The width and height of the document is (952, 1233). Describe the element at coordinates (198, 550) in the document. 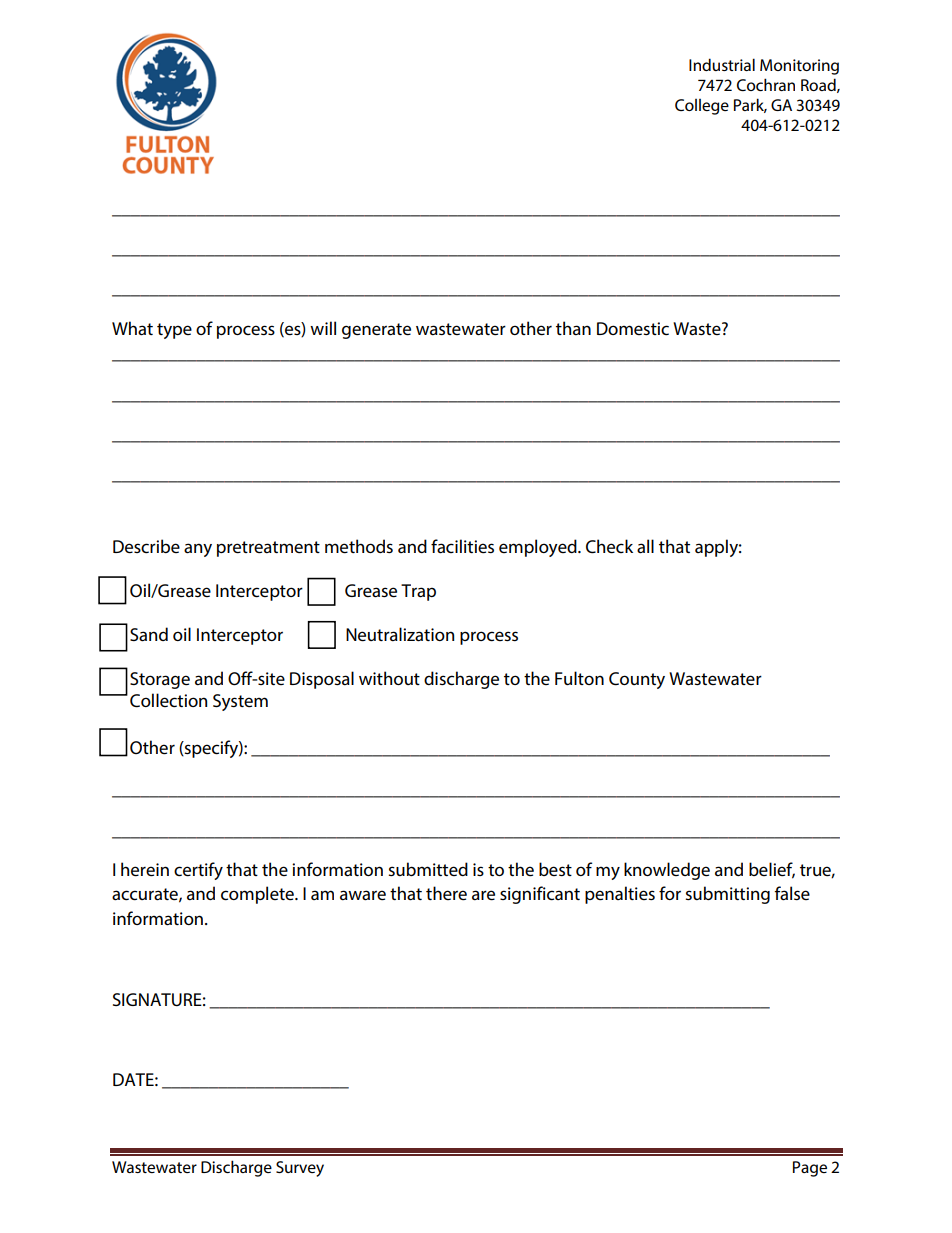

I see `any` at that location.
